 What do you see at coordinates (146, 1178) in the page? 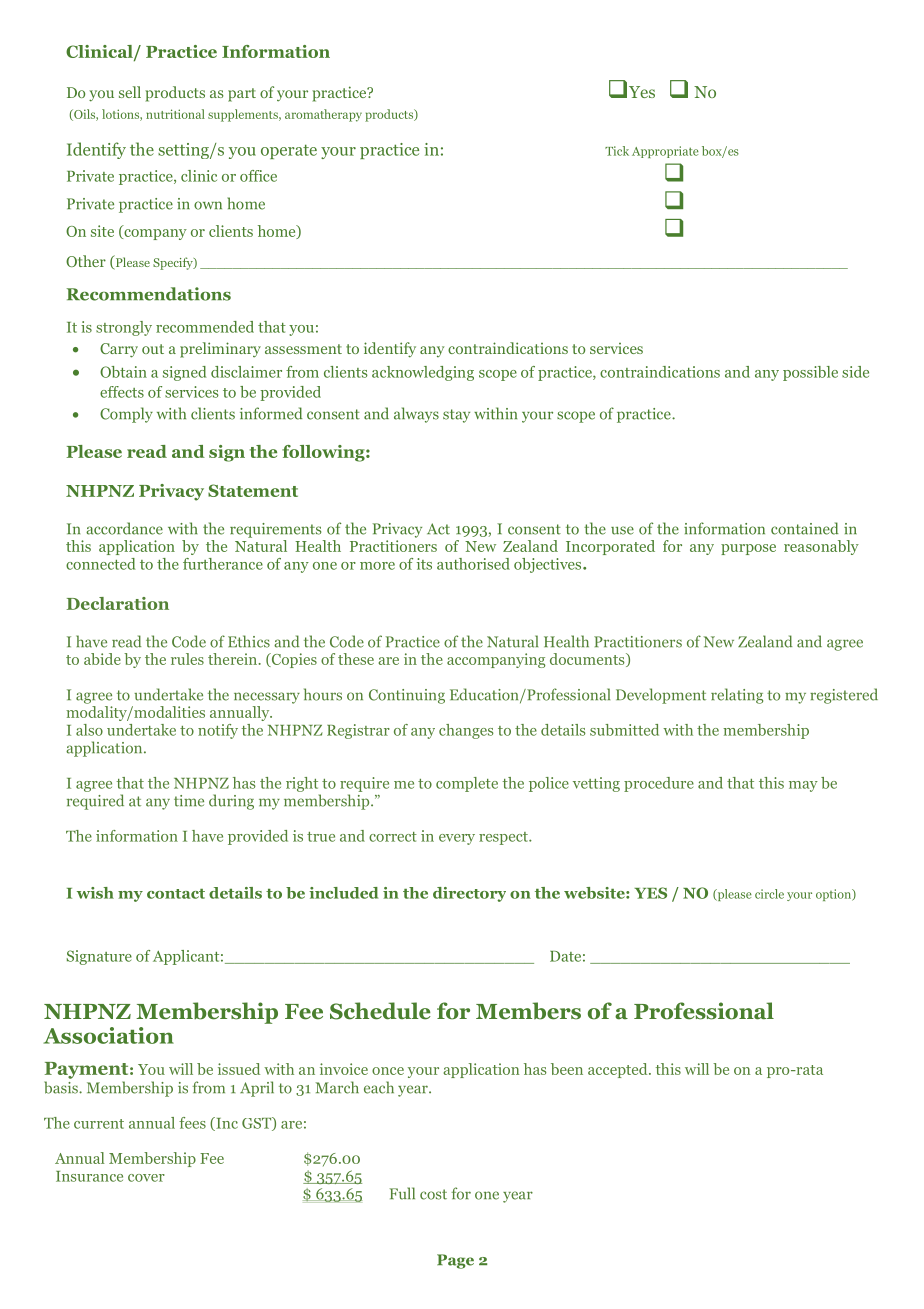
I see `cover` at bounding box center [146, 1178].
